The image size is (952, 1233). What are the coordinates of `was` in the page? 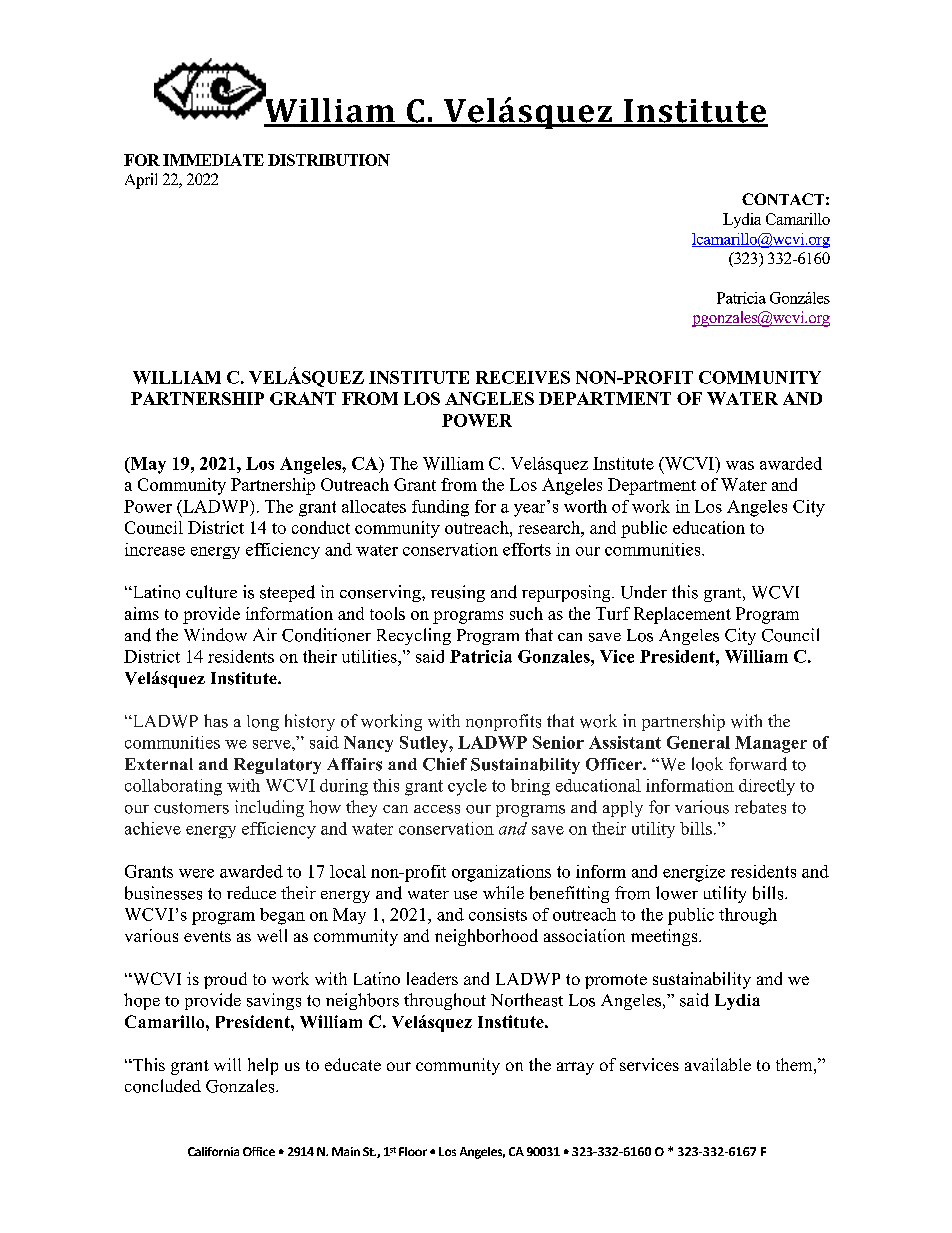 It's located at (740, 465).
